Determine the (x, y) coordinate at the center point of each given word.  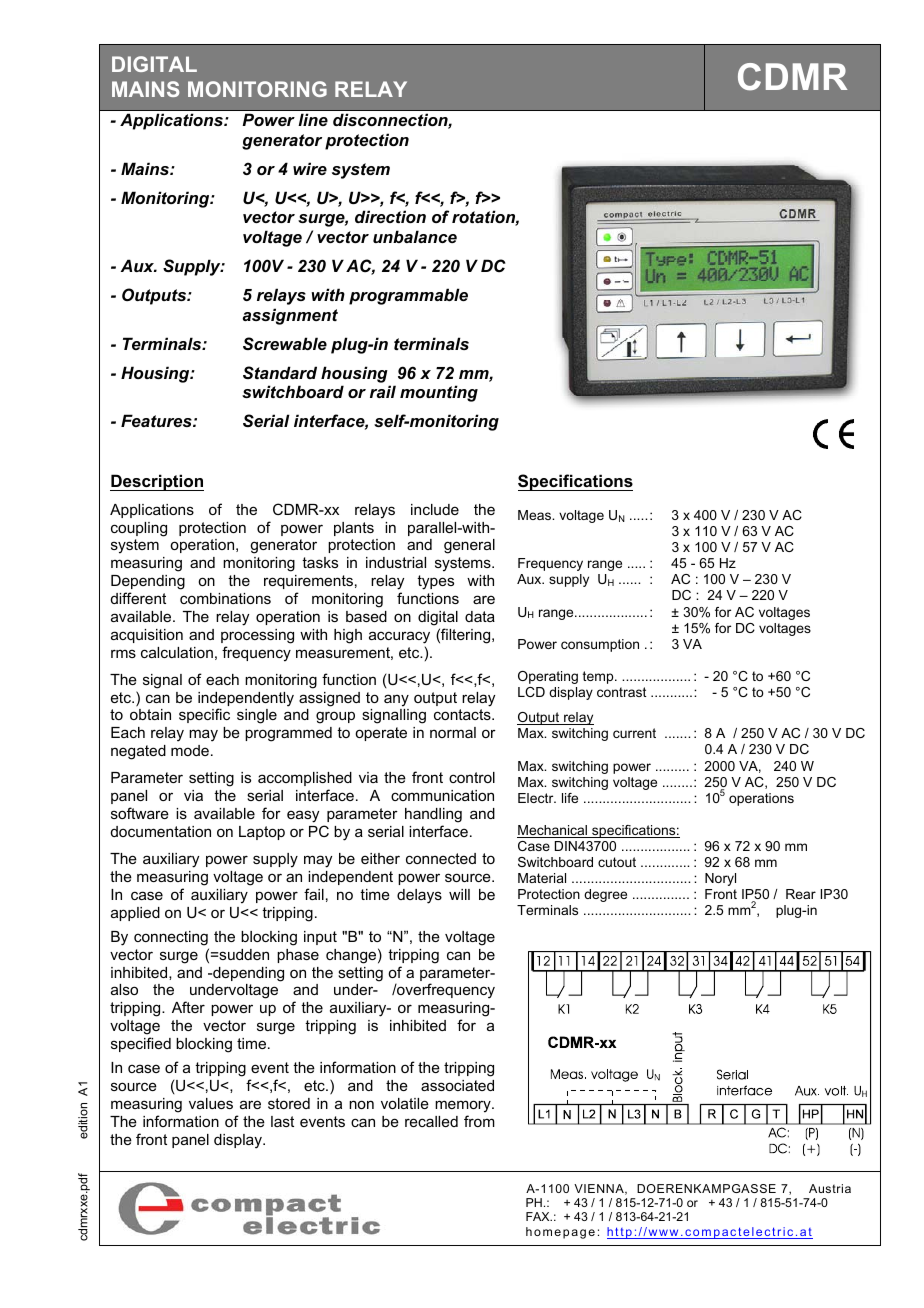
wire (310, 168)
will (459, 894)
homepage (560, 1233)
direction (390, 216)
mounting (439, 393)
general (469, 546)
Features (157, 420)
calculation (177, 652)
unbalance (415, 236)
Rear (801, 894)
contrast (622, 692)
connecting (171, 938)
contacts (463, 714)
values (211, 1103)
